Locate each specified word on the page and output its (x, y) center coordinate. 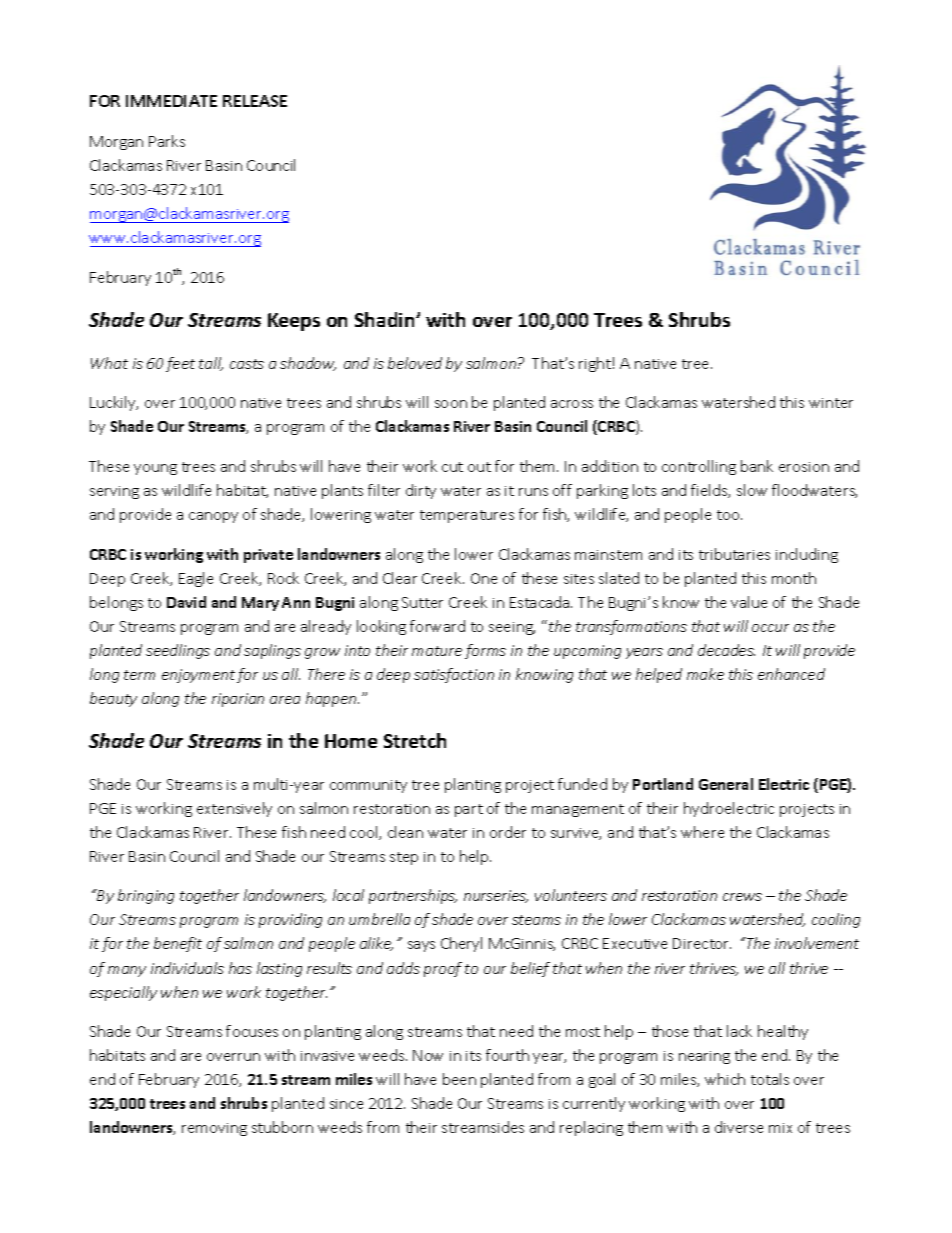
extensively (234, 809)
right (595, 364)
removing (214, 1129)
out (479, 467)
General (726, 784)
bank (757, 466)
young (155, 469)
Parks (167, 141)
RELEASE (255, 101)
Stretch (415, 740)
